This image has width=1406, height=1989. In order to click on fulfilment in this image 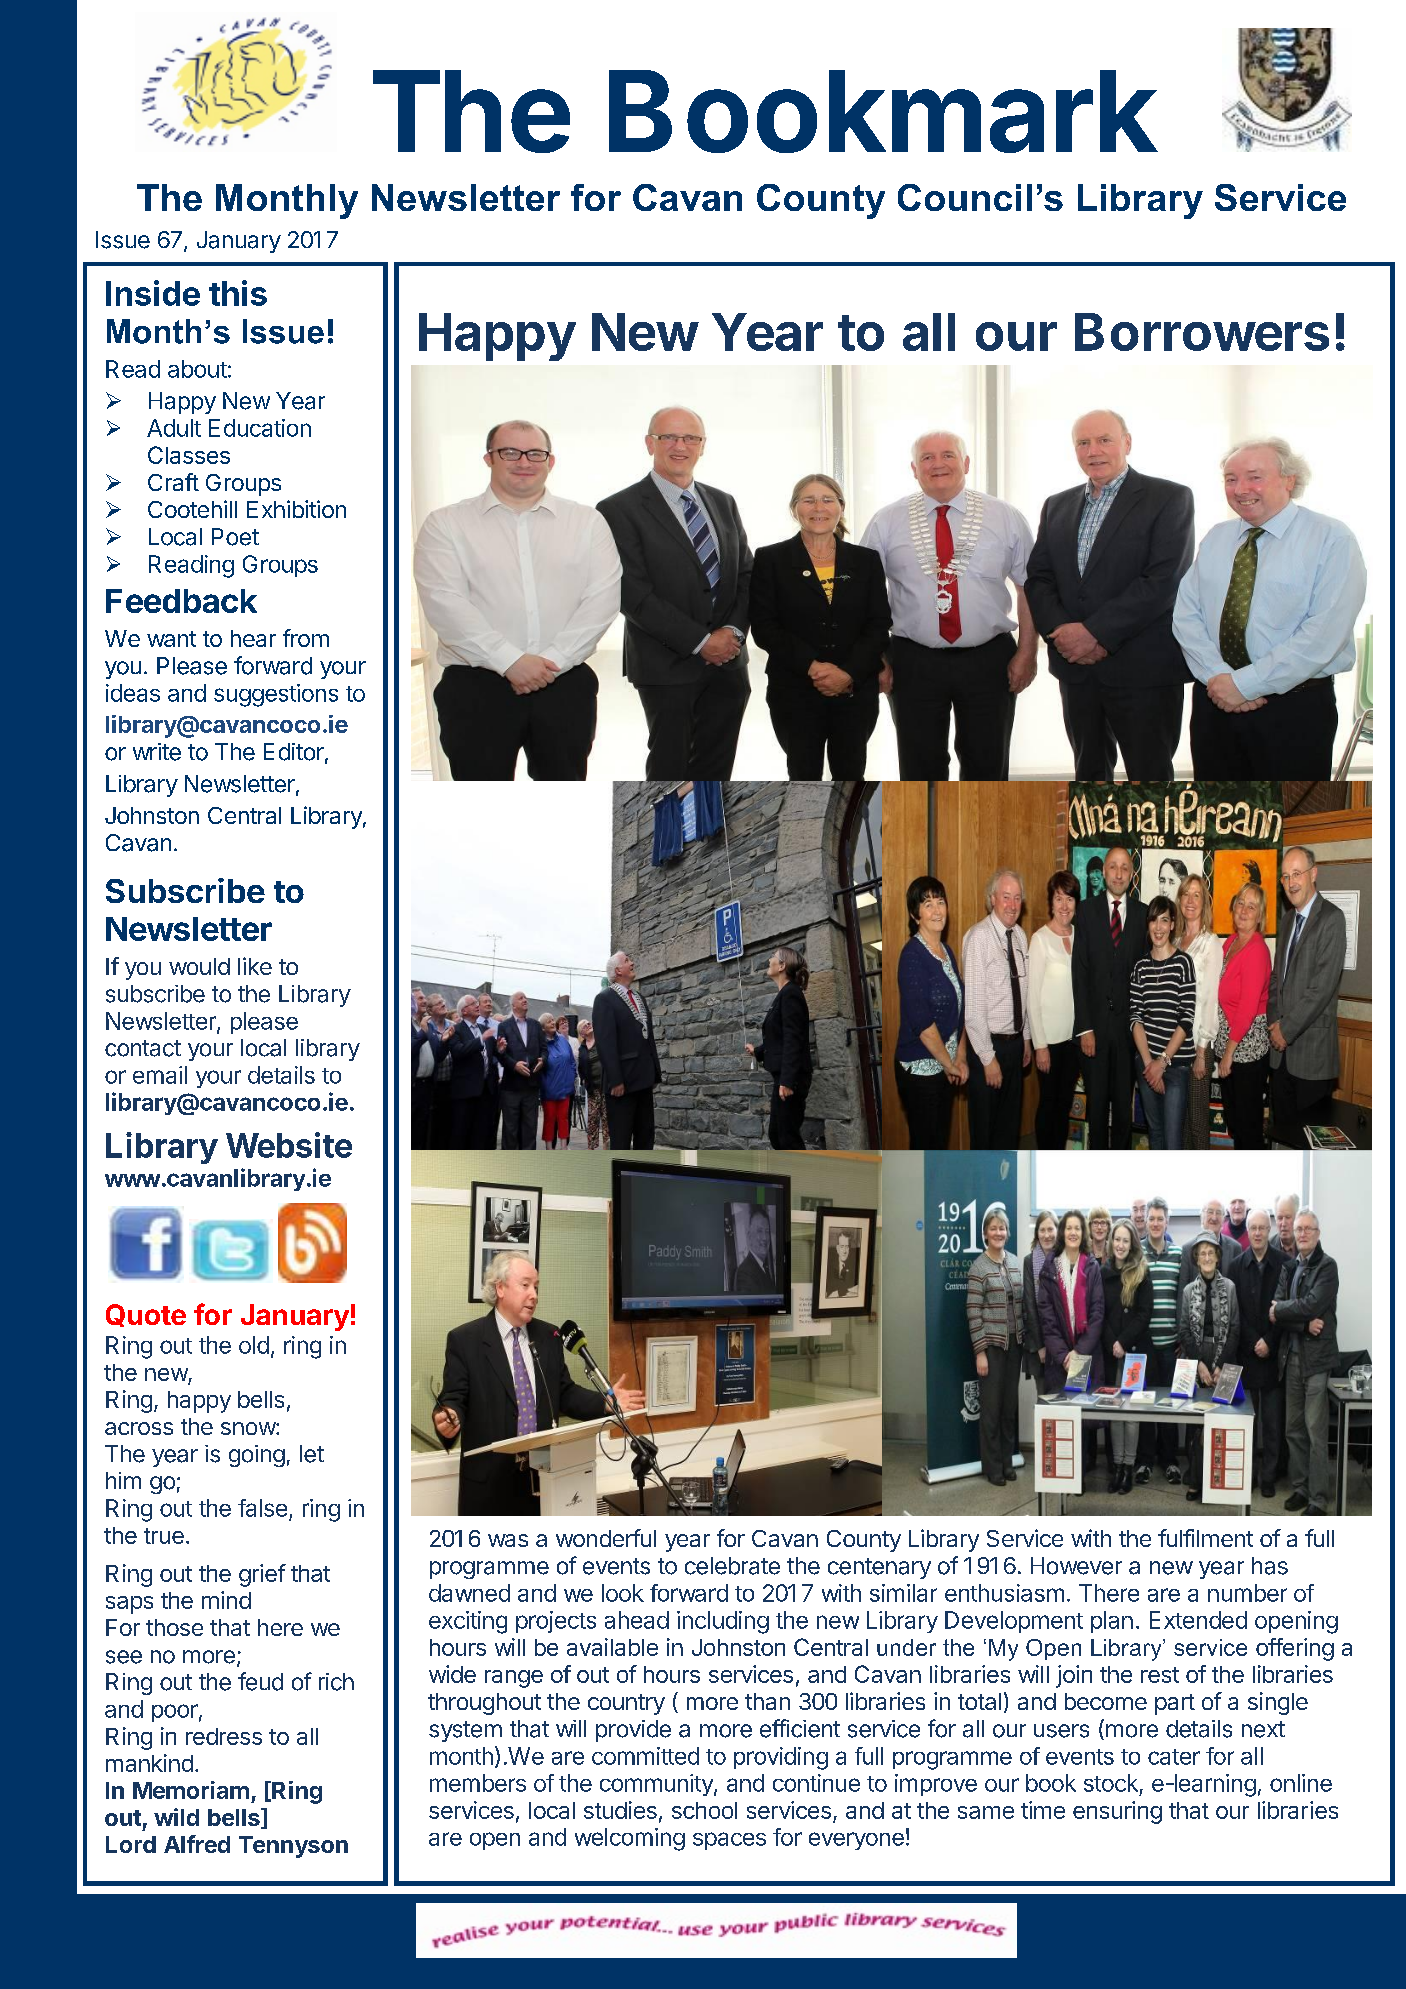, I will do `click(1205, 1538)`.
